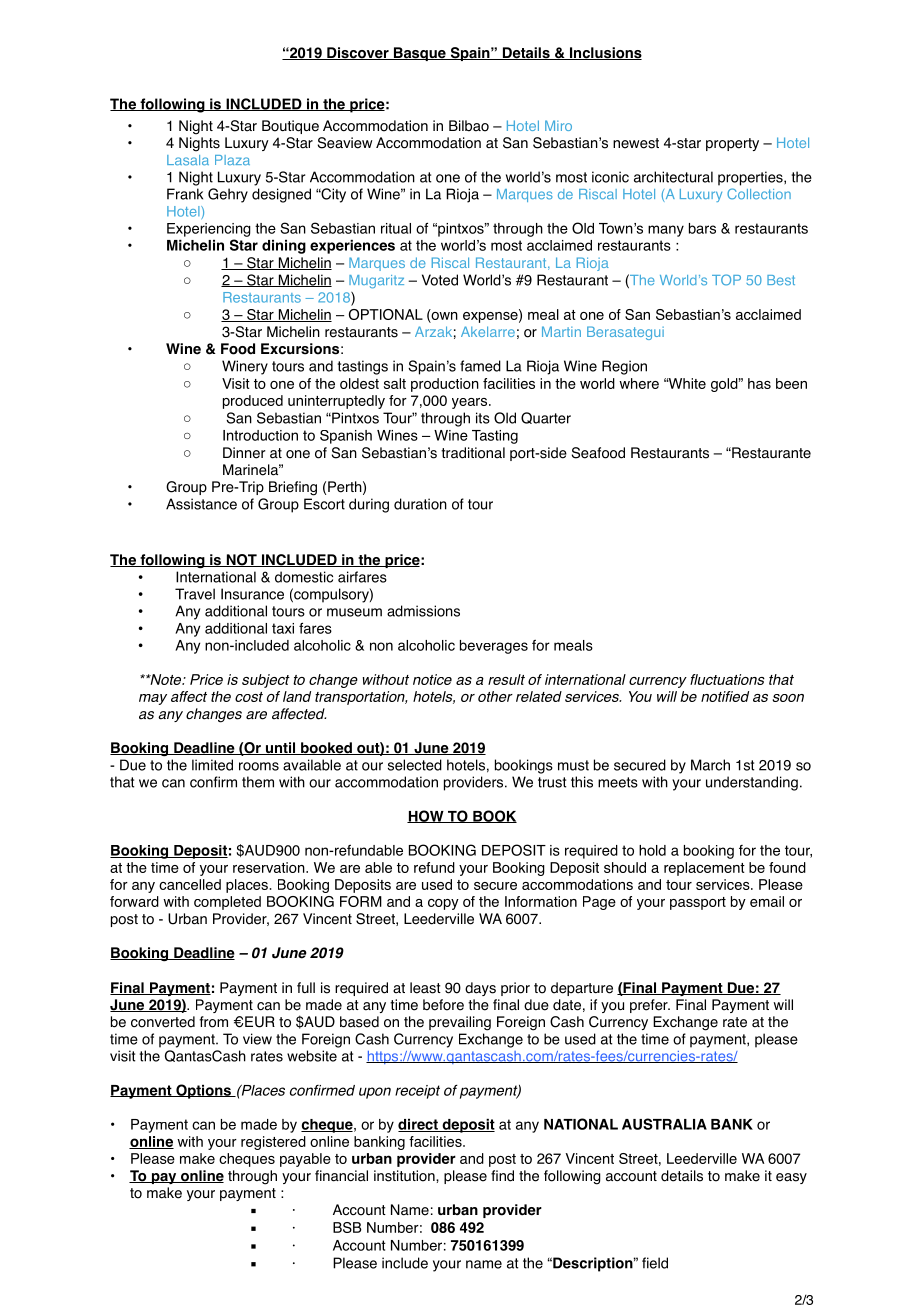 This image has width=924, height=1308. I want to click on registered, so click(273, 1143).
